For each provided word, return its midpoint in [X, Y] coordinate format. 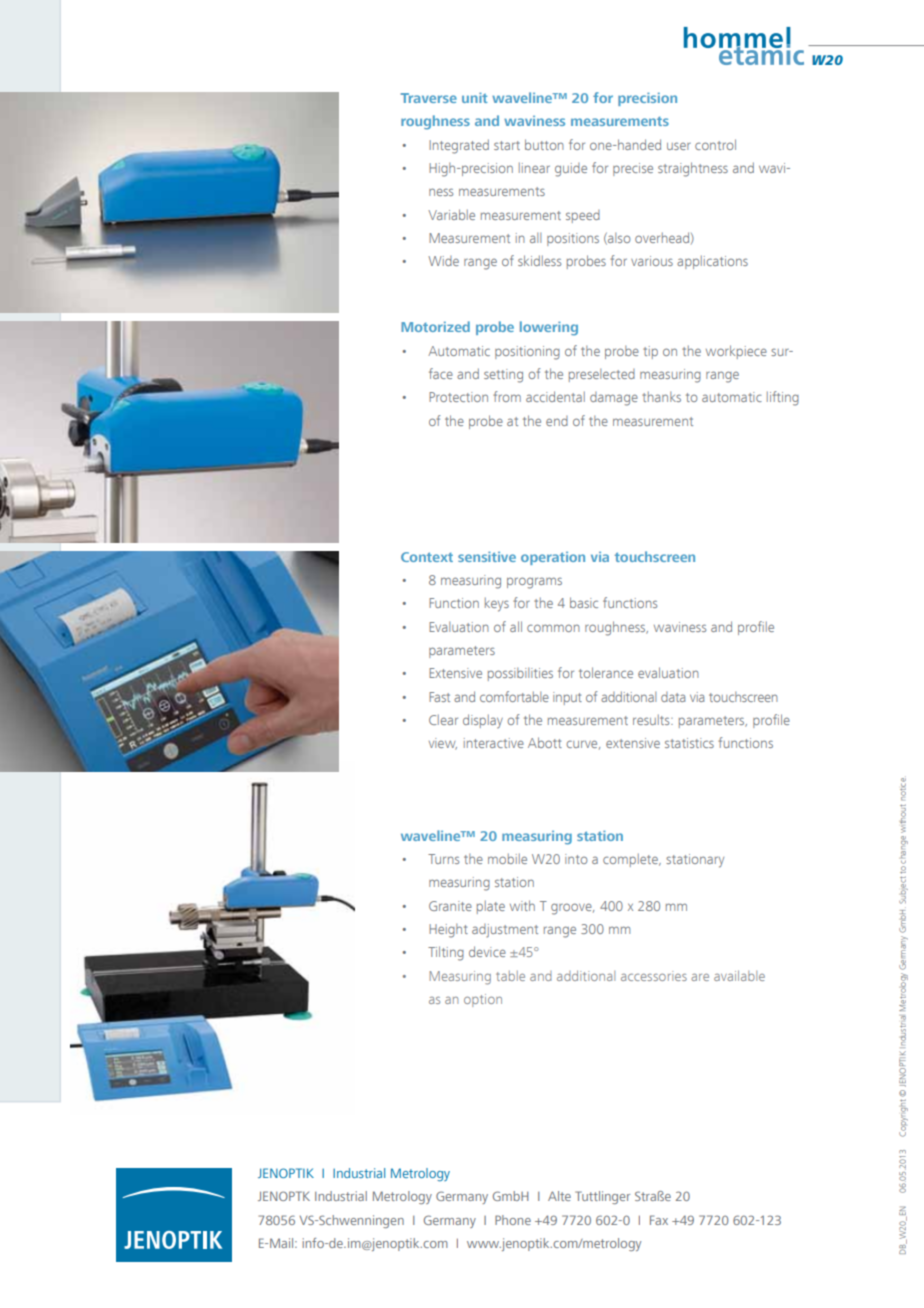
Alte [559, 1196]
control [715, 144]
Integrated [459, 146]
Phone [513, 1220]
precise [633, 169]
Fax [659, 1220]
